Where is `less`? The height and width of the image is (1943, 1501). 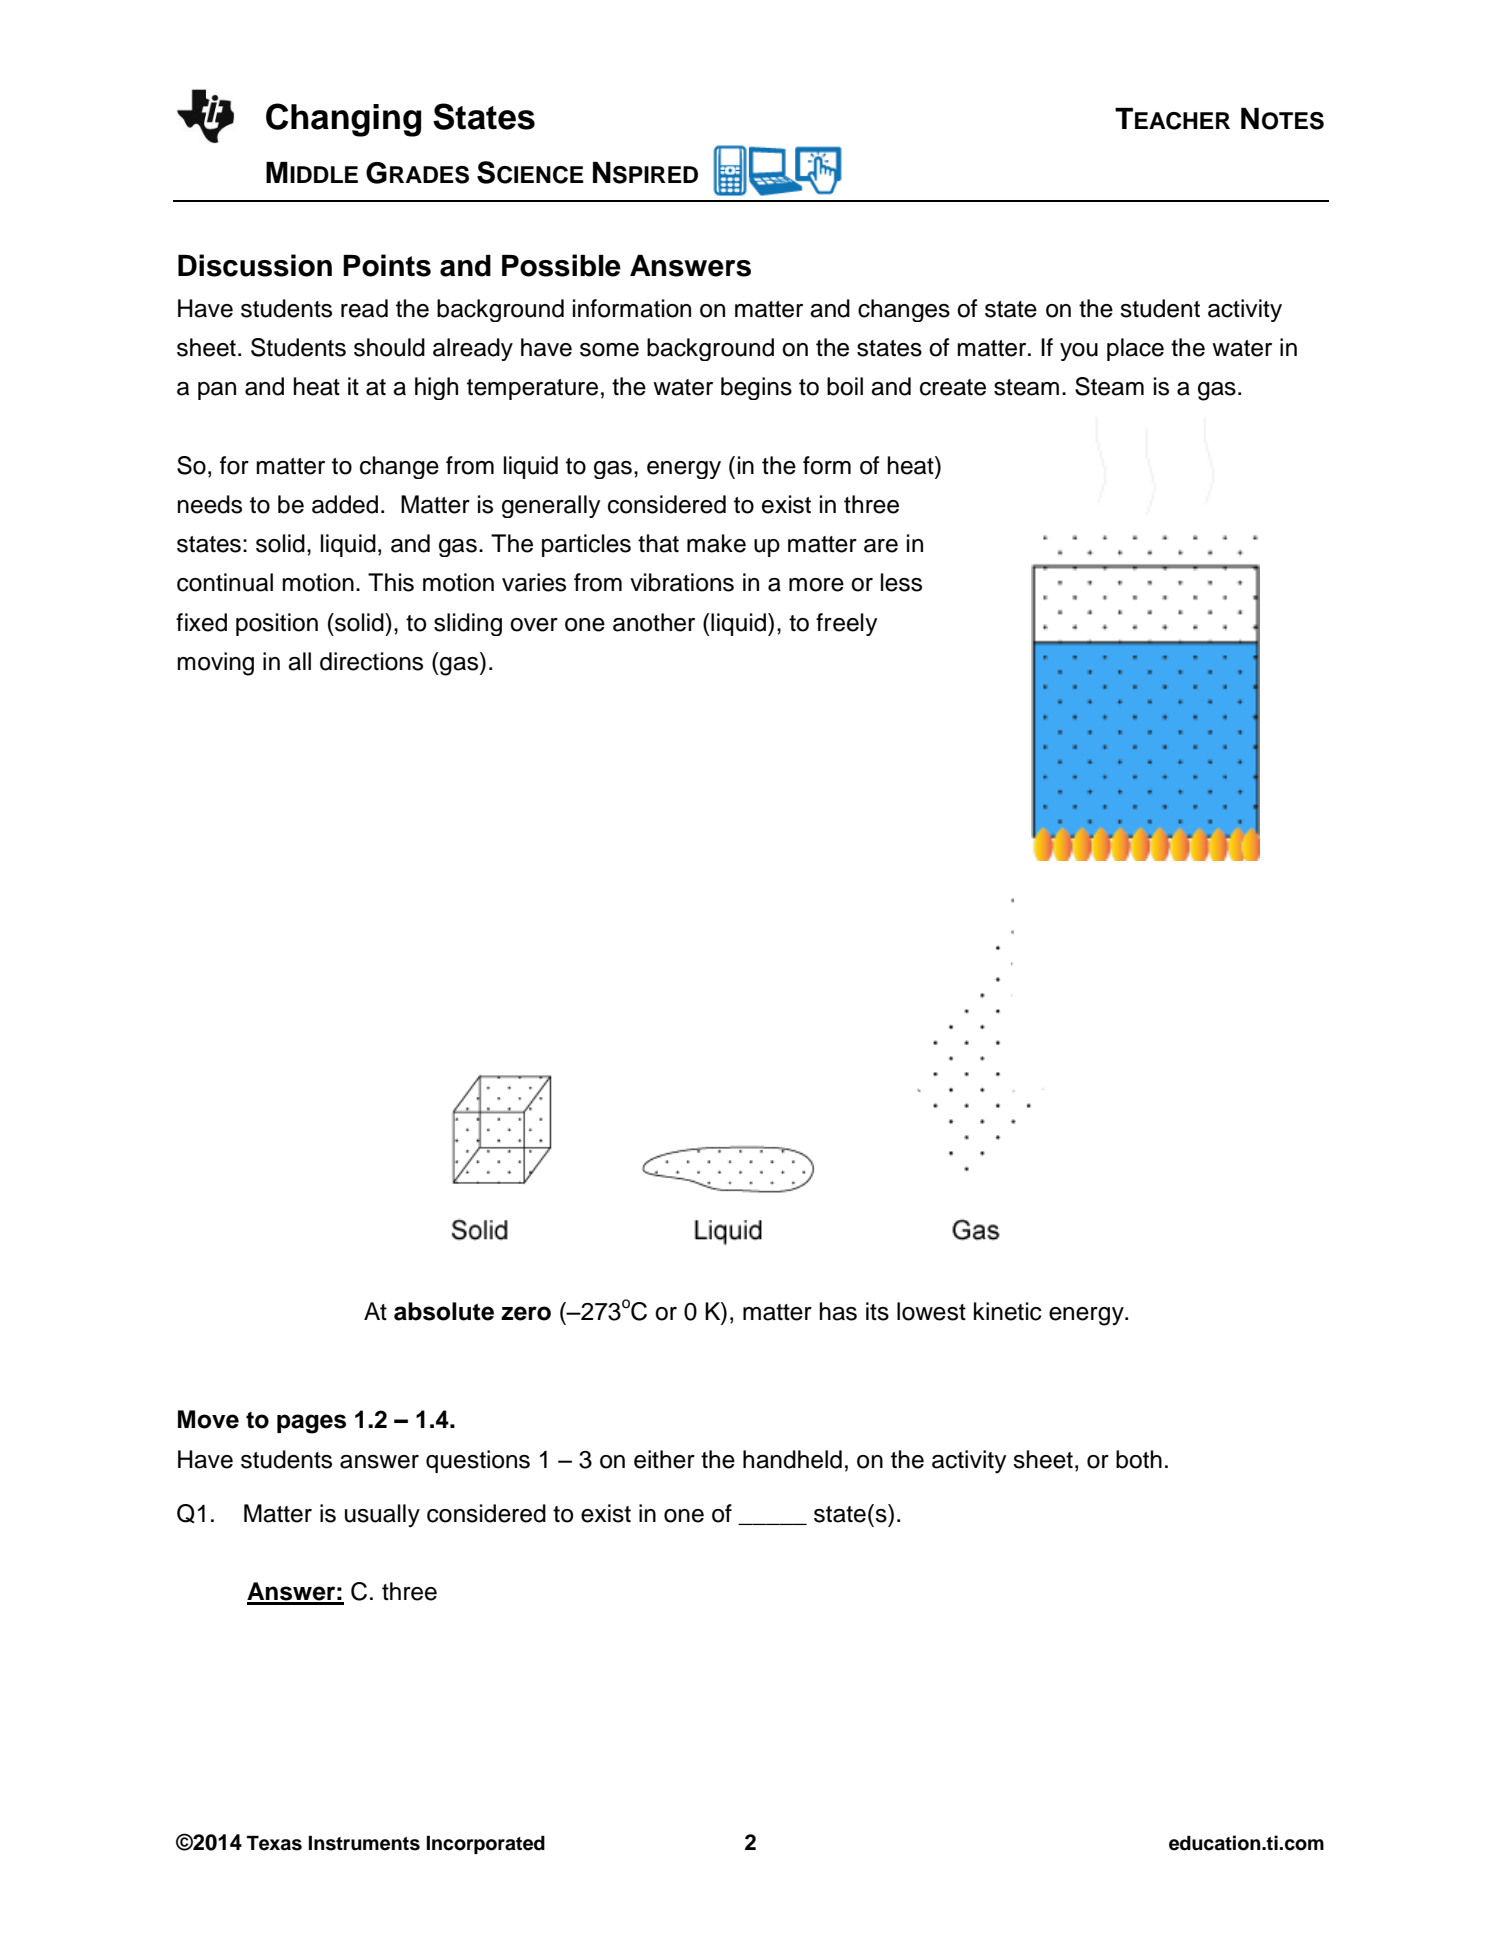 less is located at coordinates (901, 582).
